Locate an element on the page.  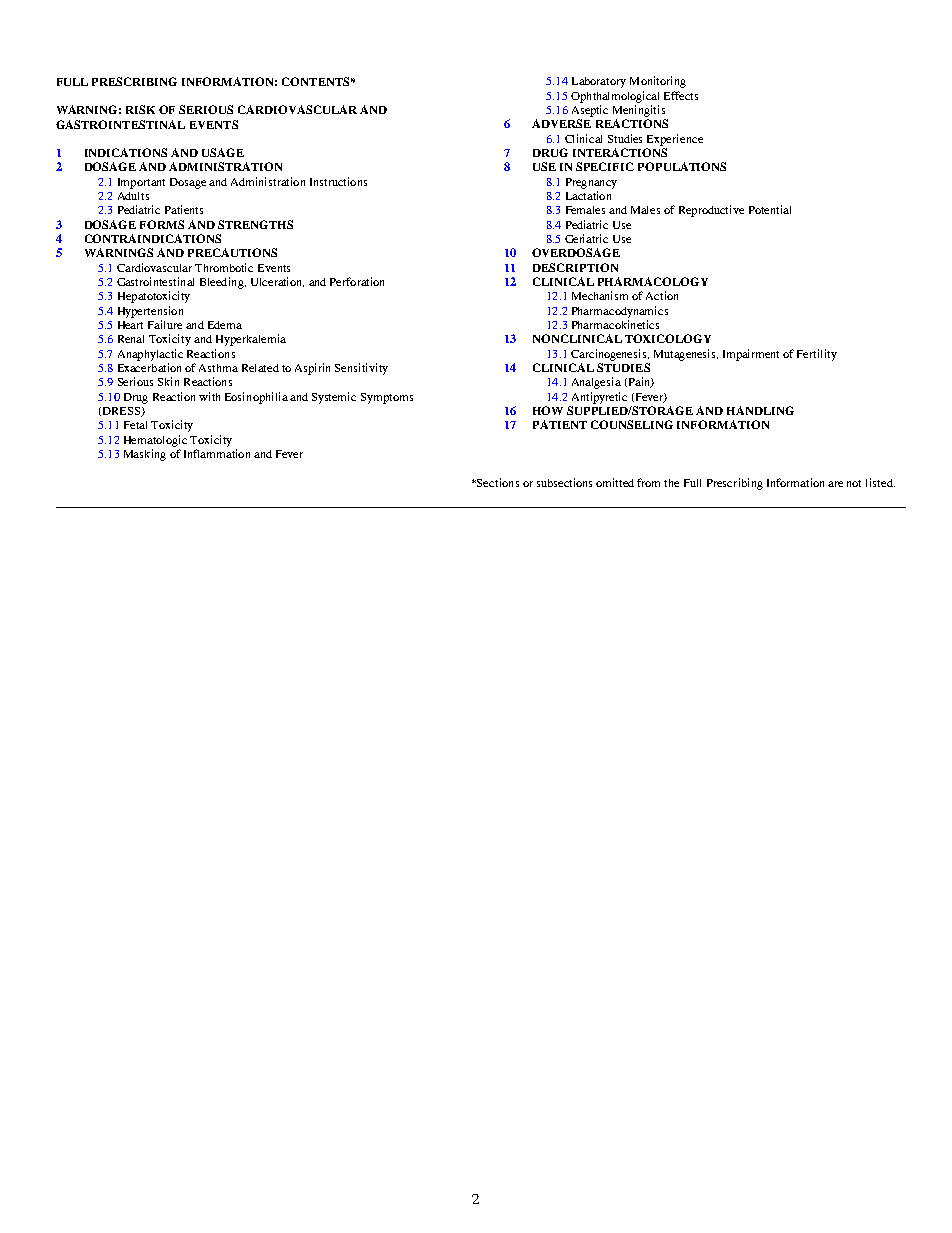
omitted is located at coordinates (615, 482).
